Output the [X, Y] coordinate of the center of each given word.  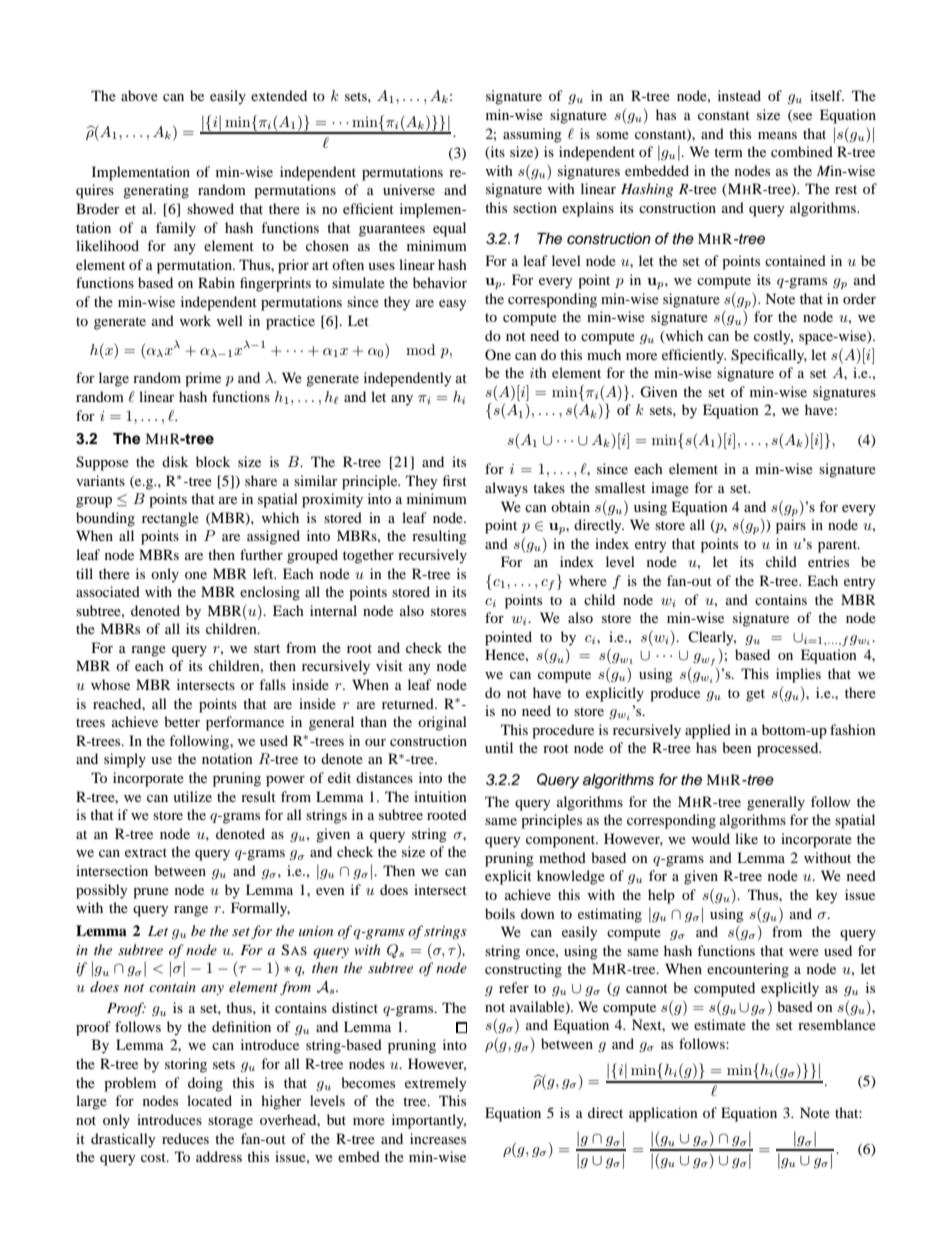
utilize [192, 796]
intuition [440, 796]
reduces [185, 1138]
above [139, 95]
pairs [791, 526]
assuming [532, 135]
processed [789, 749]
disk [175, 461]
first [455, 480]
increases [438, 1138]
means [777, 135]
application [663, 1114]
